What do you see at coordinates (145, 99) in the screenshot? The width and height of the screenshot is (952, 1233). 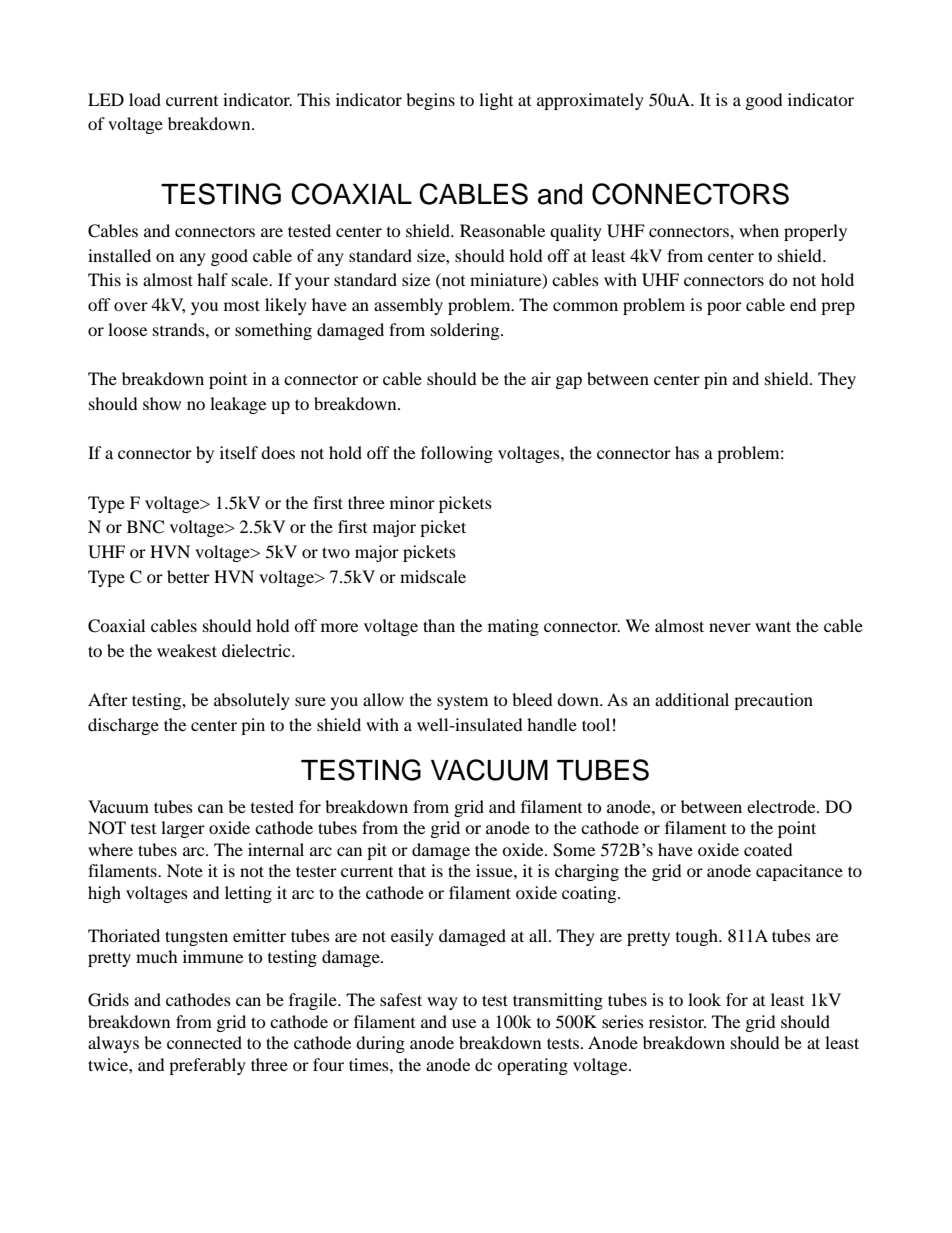 I see `load` at bounding box center [145, 99].
